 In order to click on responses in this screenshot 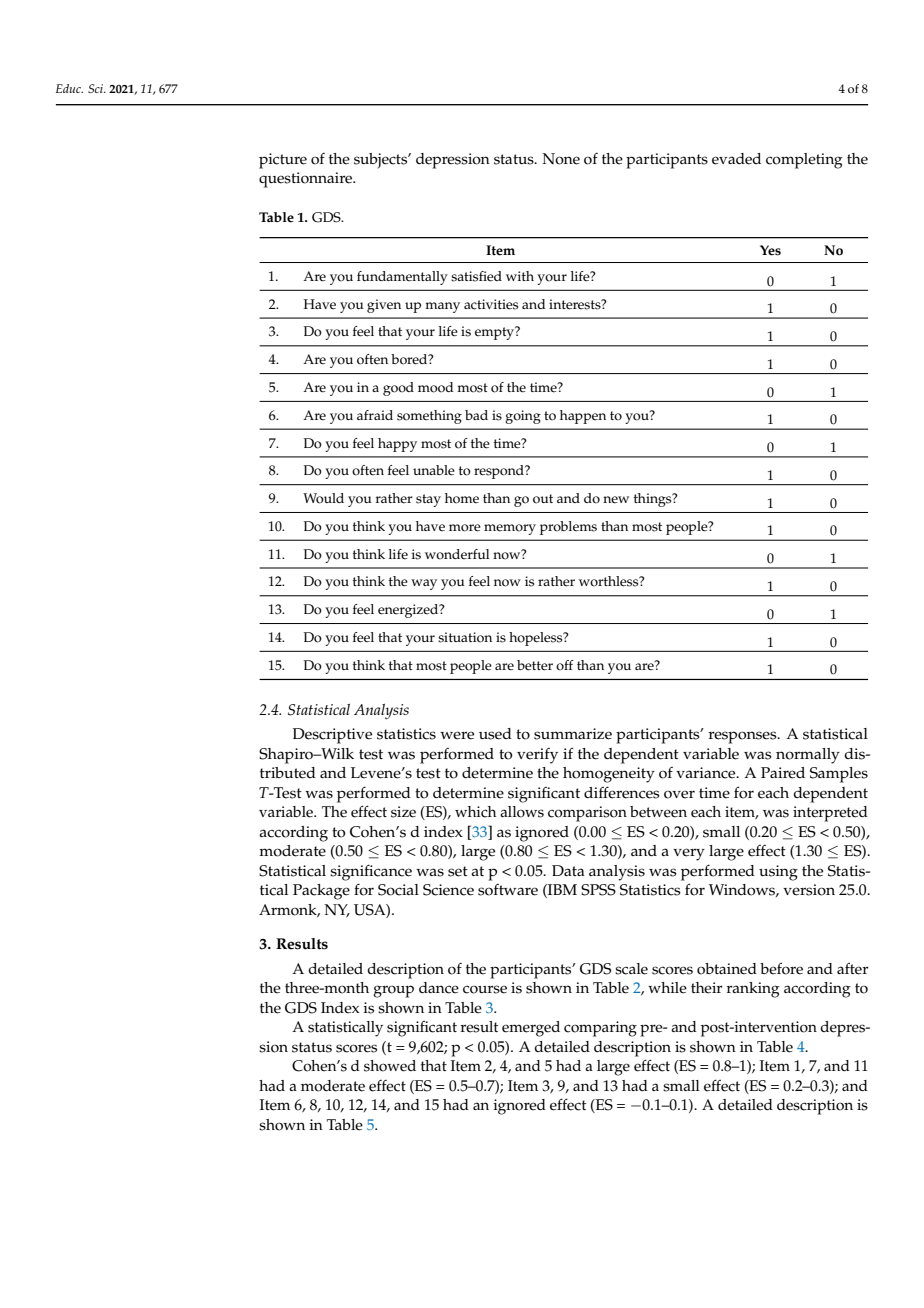, I will do `click(743, 737)`.
